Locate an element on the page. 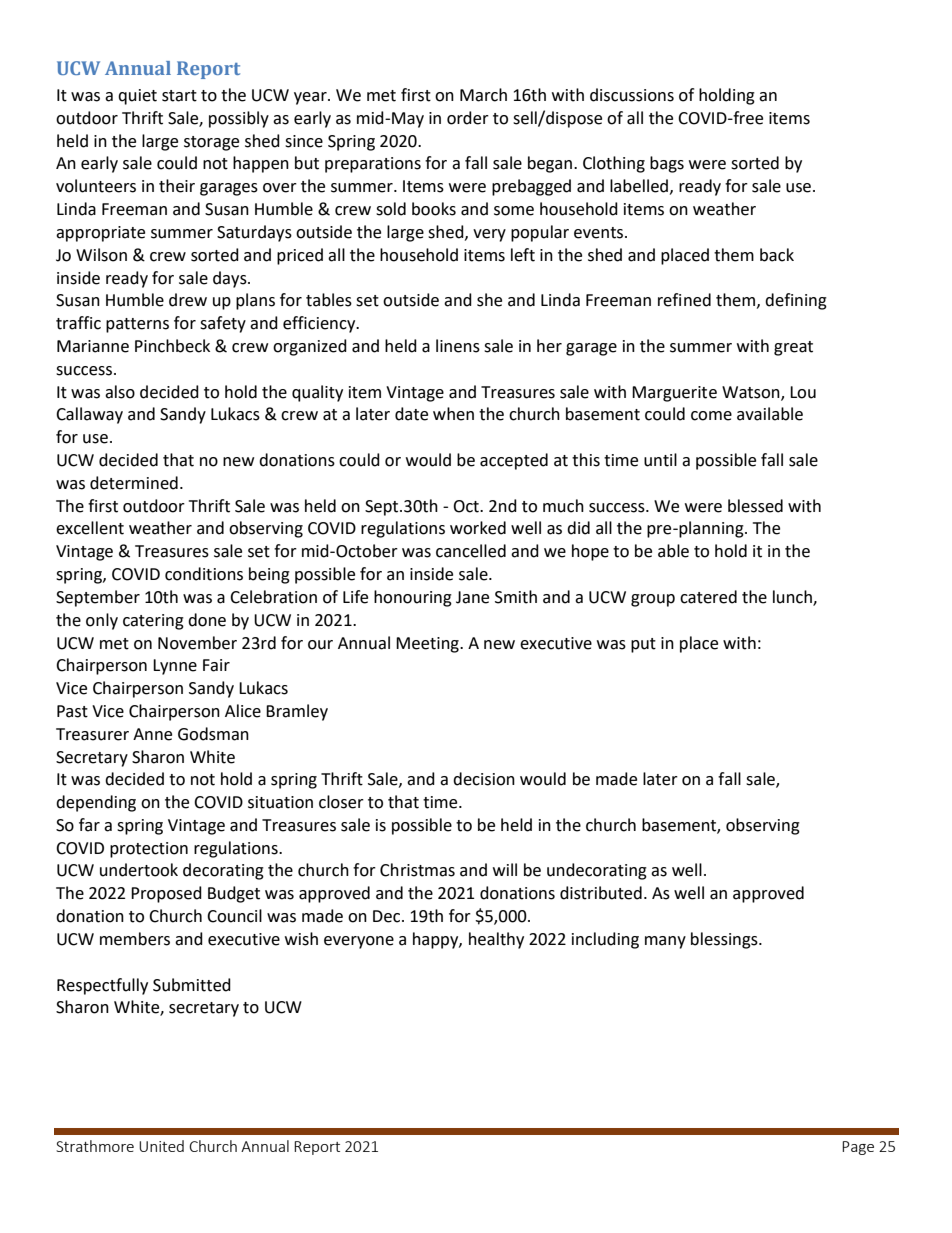 This image has width=952, height=1233. Jane is located at coordinates (472, 597).
